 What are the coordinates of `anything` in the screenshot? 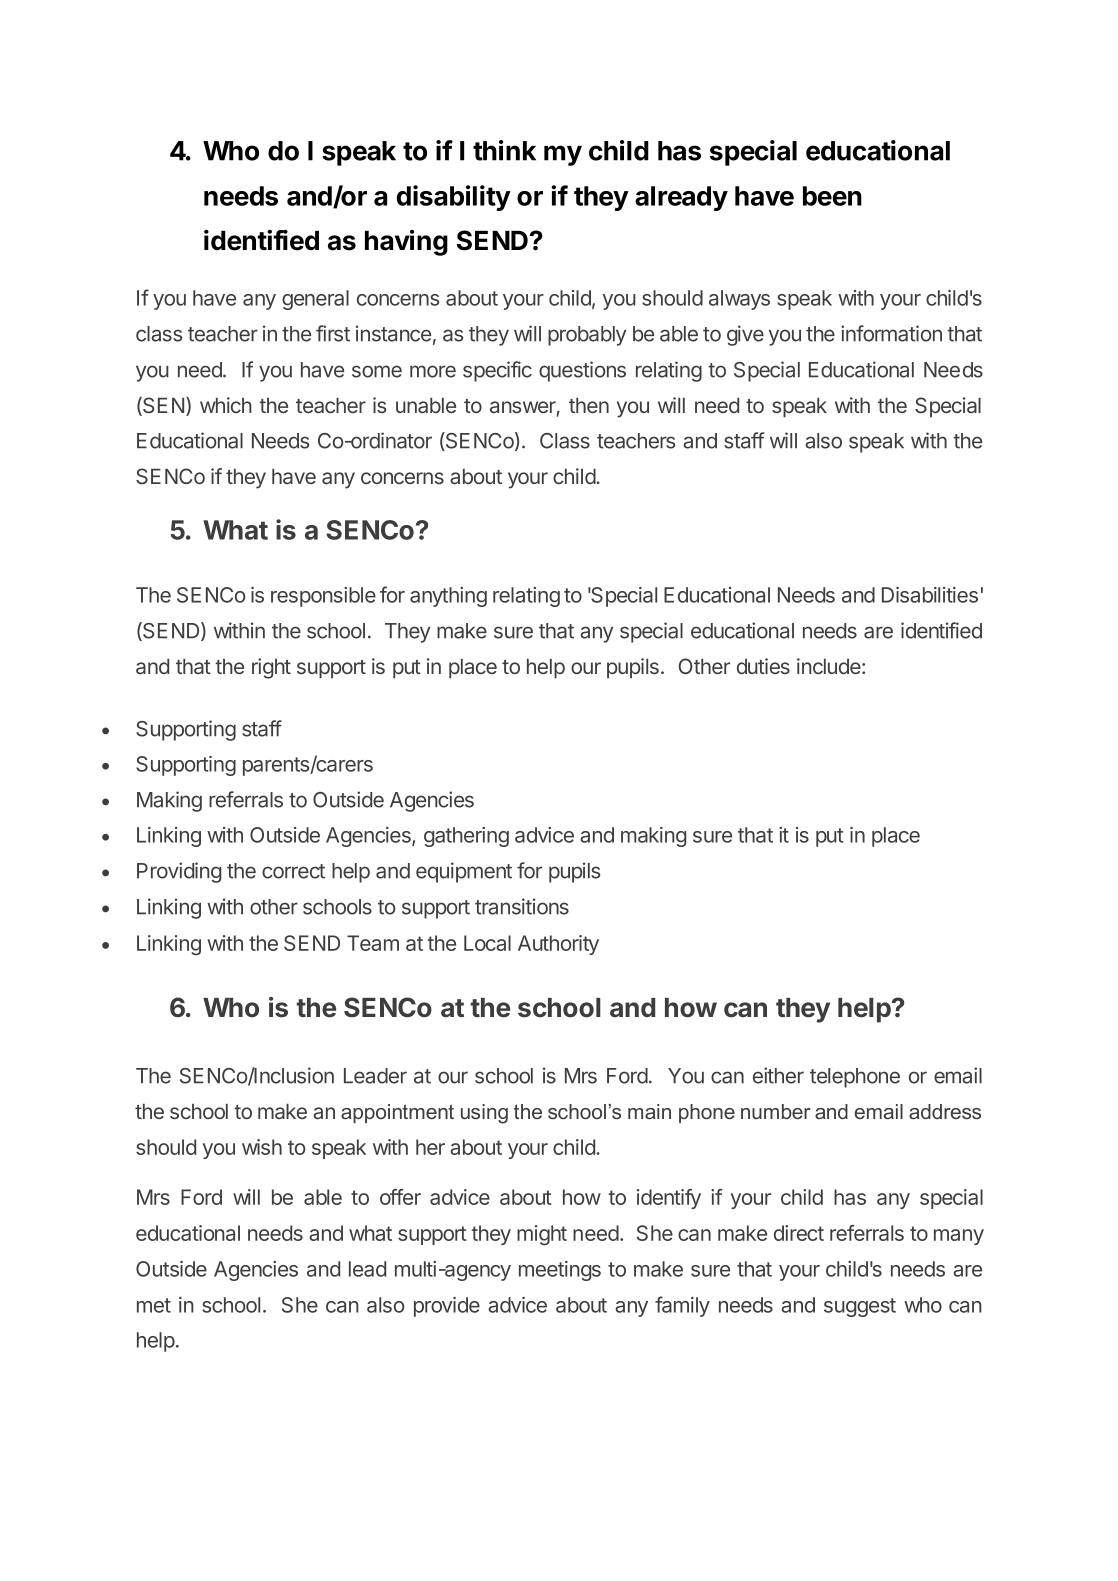 It's located at (448, 597).
